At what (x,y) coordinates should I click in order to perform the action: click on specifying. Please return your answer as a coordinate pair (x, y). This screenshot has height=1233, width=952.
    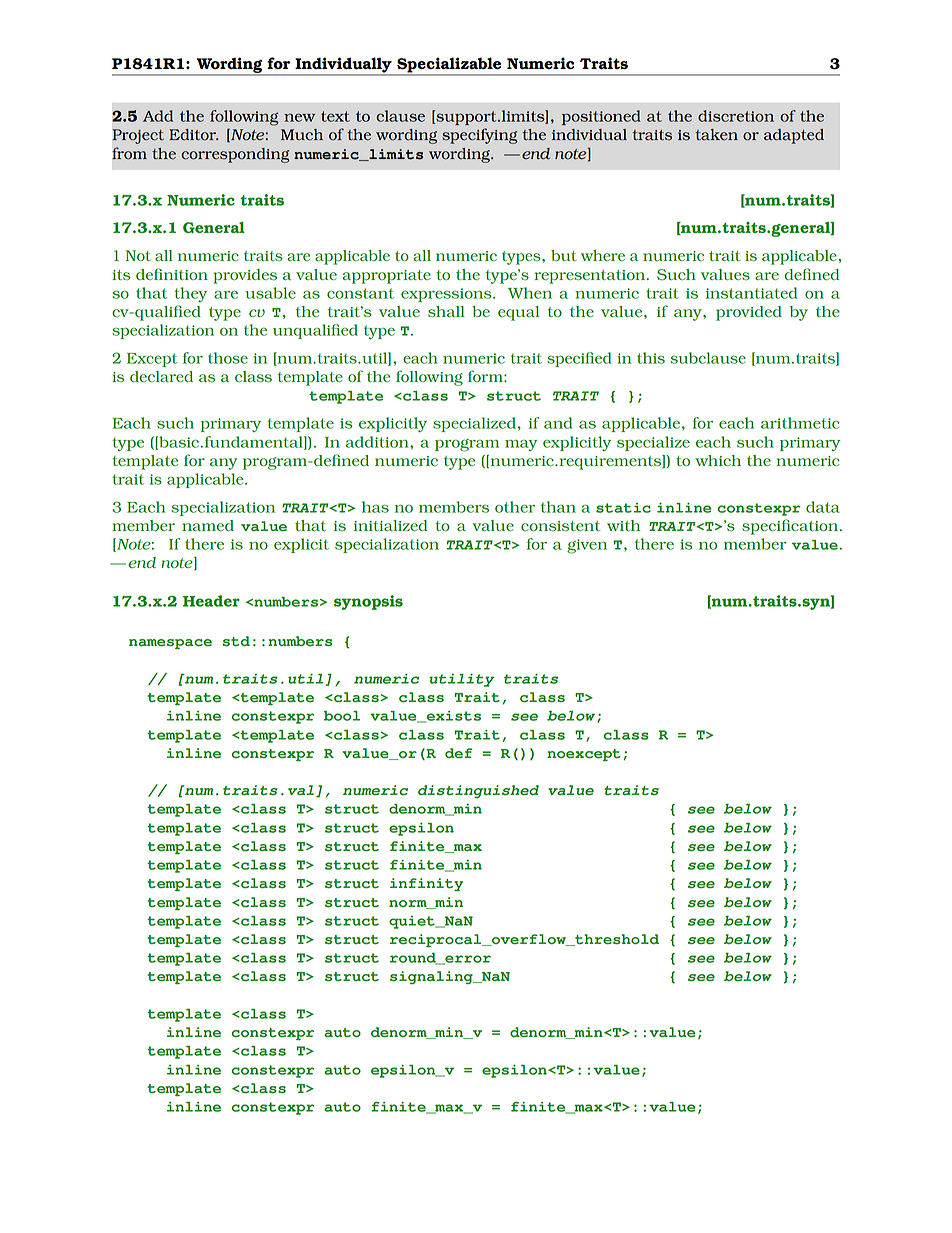
    Looking at the image, I should click on (480, 136).
